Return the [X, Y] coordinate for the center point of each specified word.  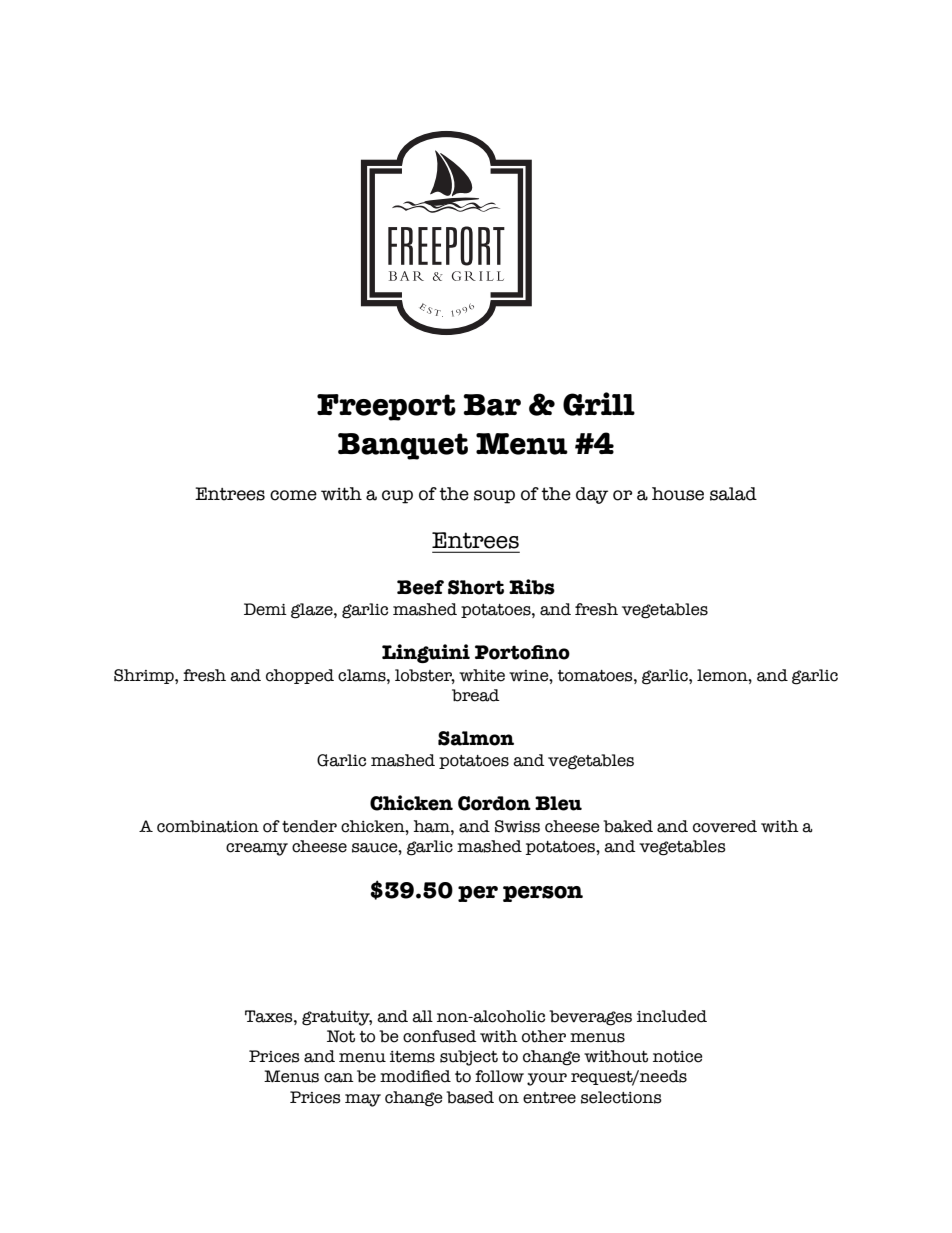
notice [678, 1057]
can [339, 1078]
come [293, 495]
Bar [492, 405]
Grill [599, 404]
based [470, 1097]
